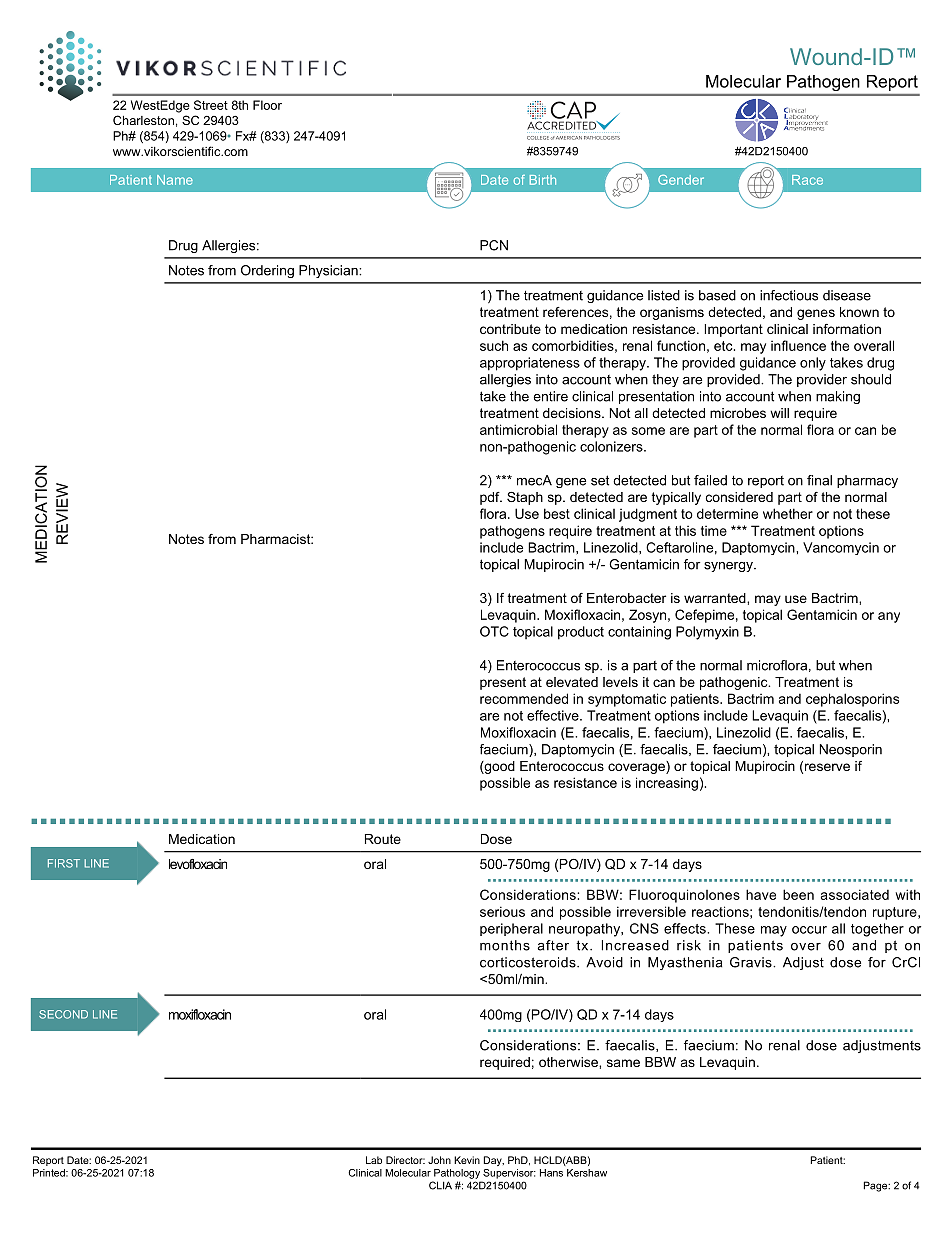 This page has height=1233, width=952. What do you see at coordinates (524, 698) in the page?
I see `recommended` at bounding box center [524, 698].
